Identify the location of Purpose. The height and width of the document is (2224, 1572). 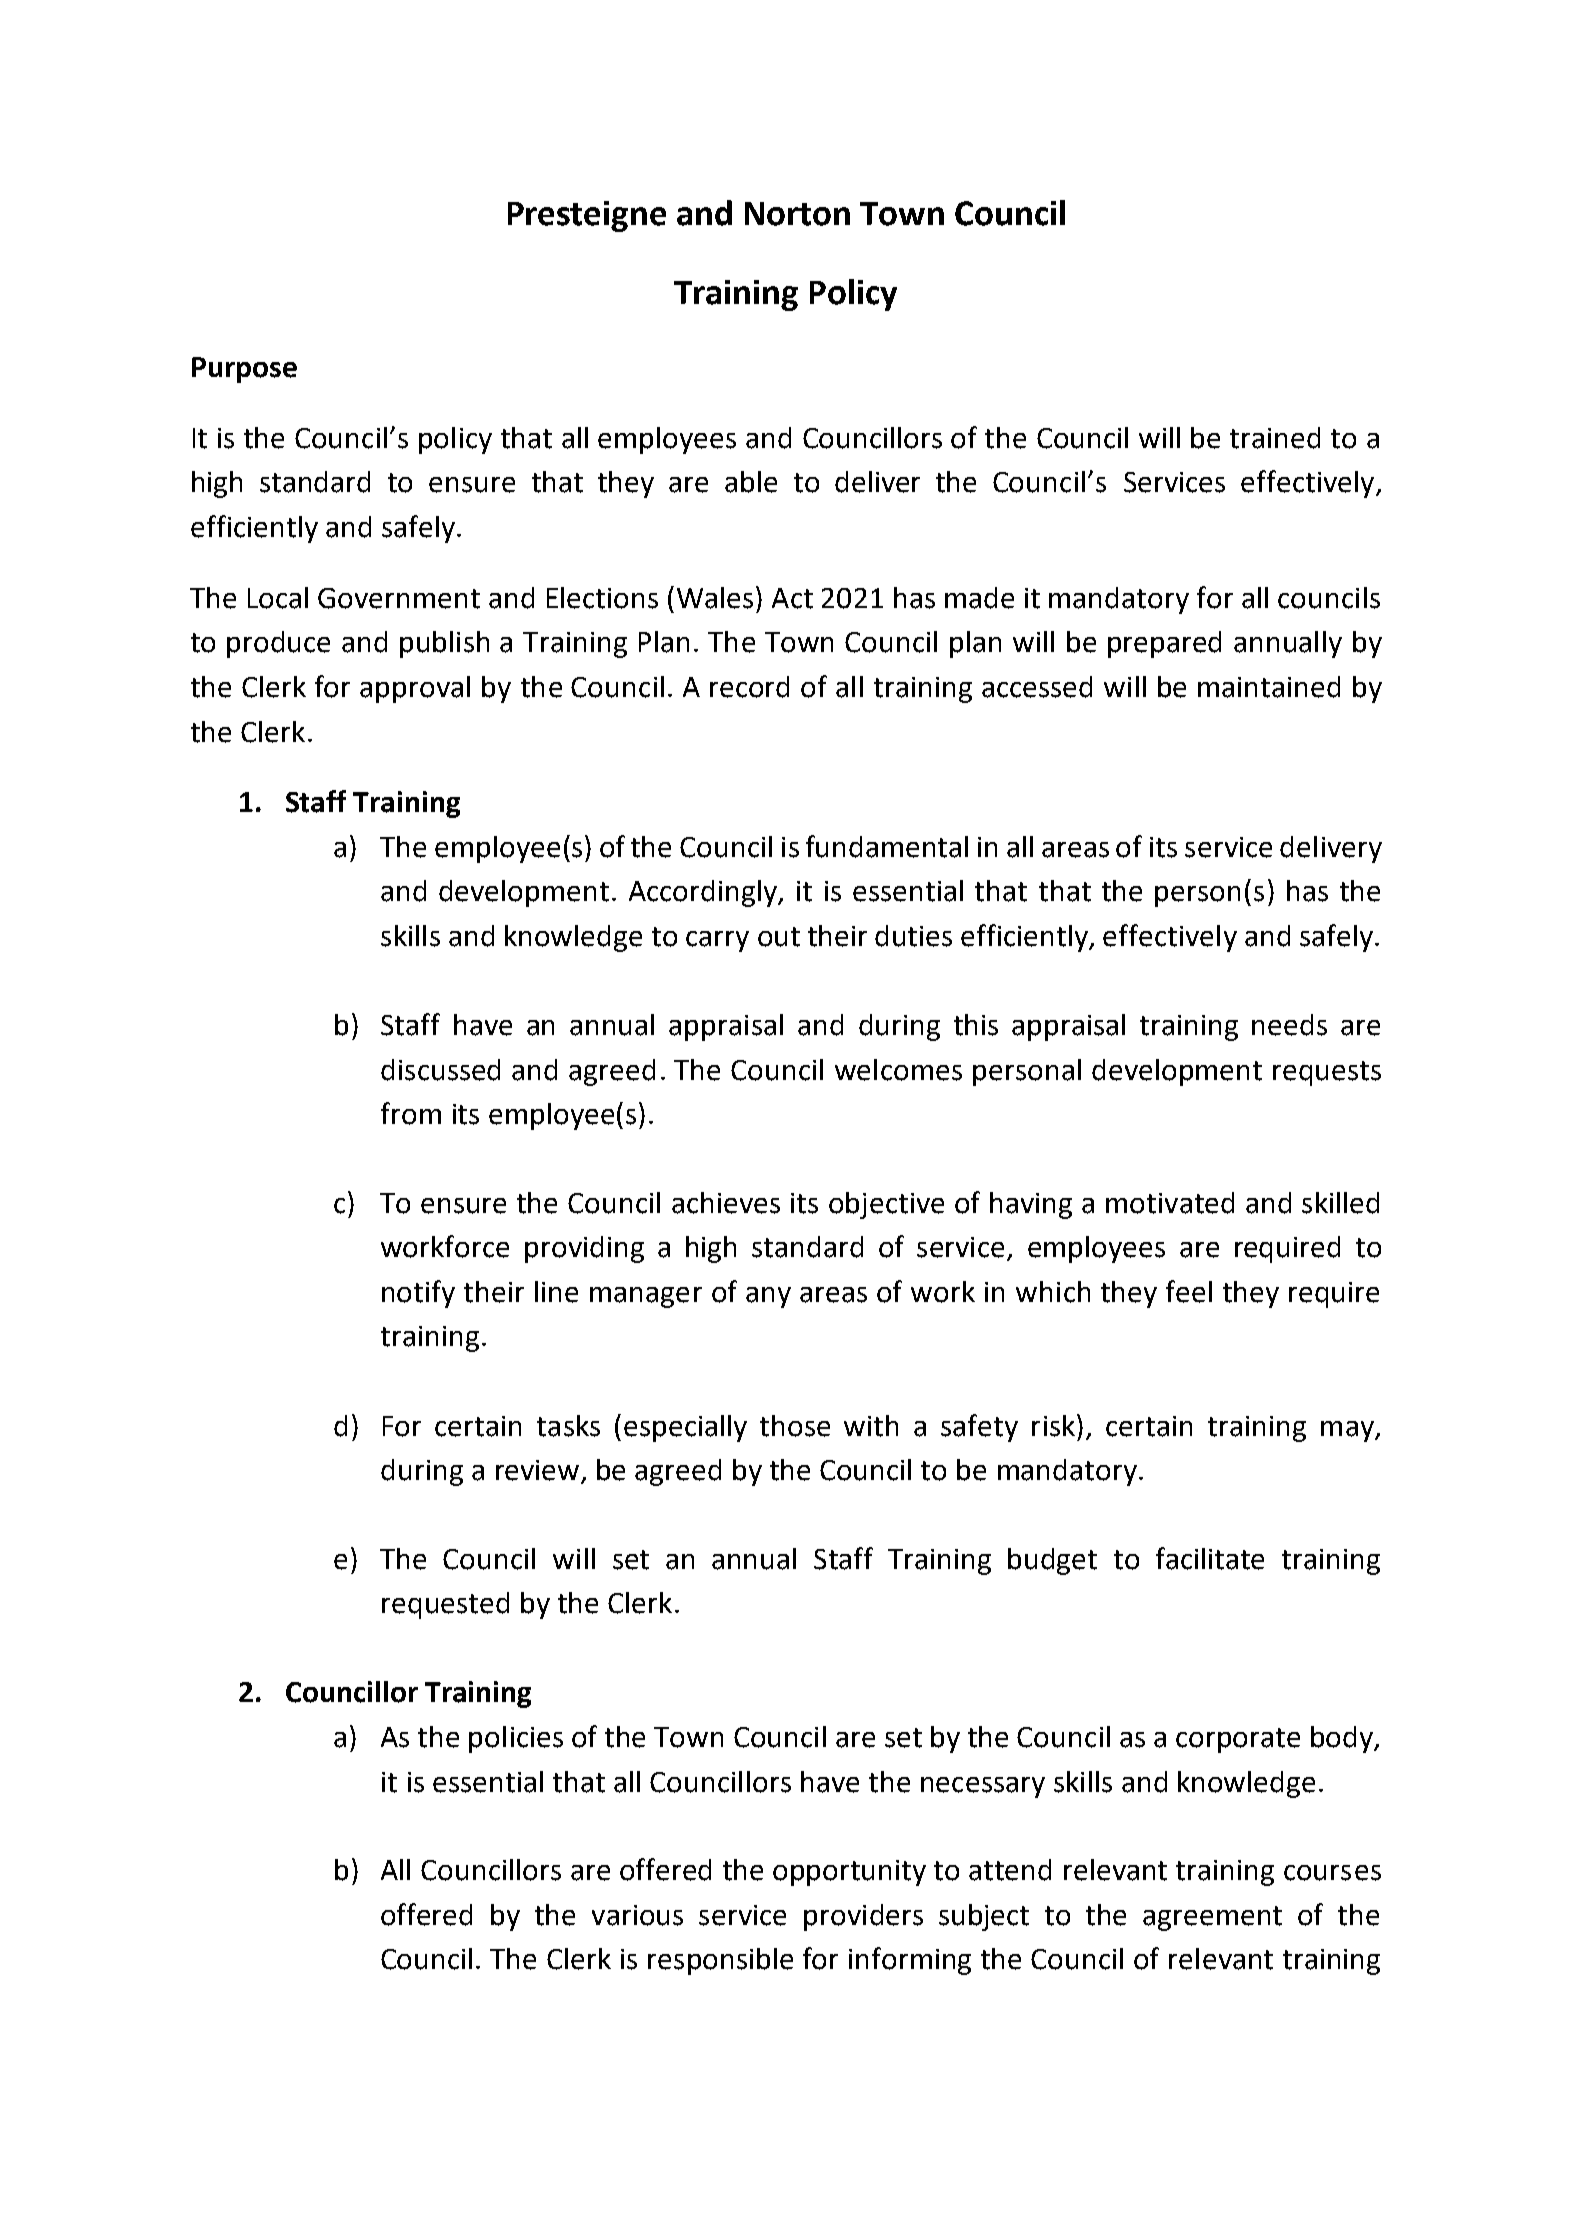
(244, 370).
